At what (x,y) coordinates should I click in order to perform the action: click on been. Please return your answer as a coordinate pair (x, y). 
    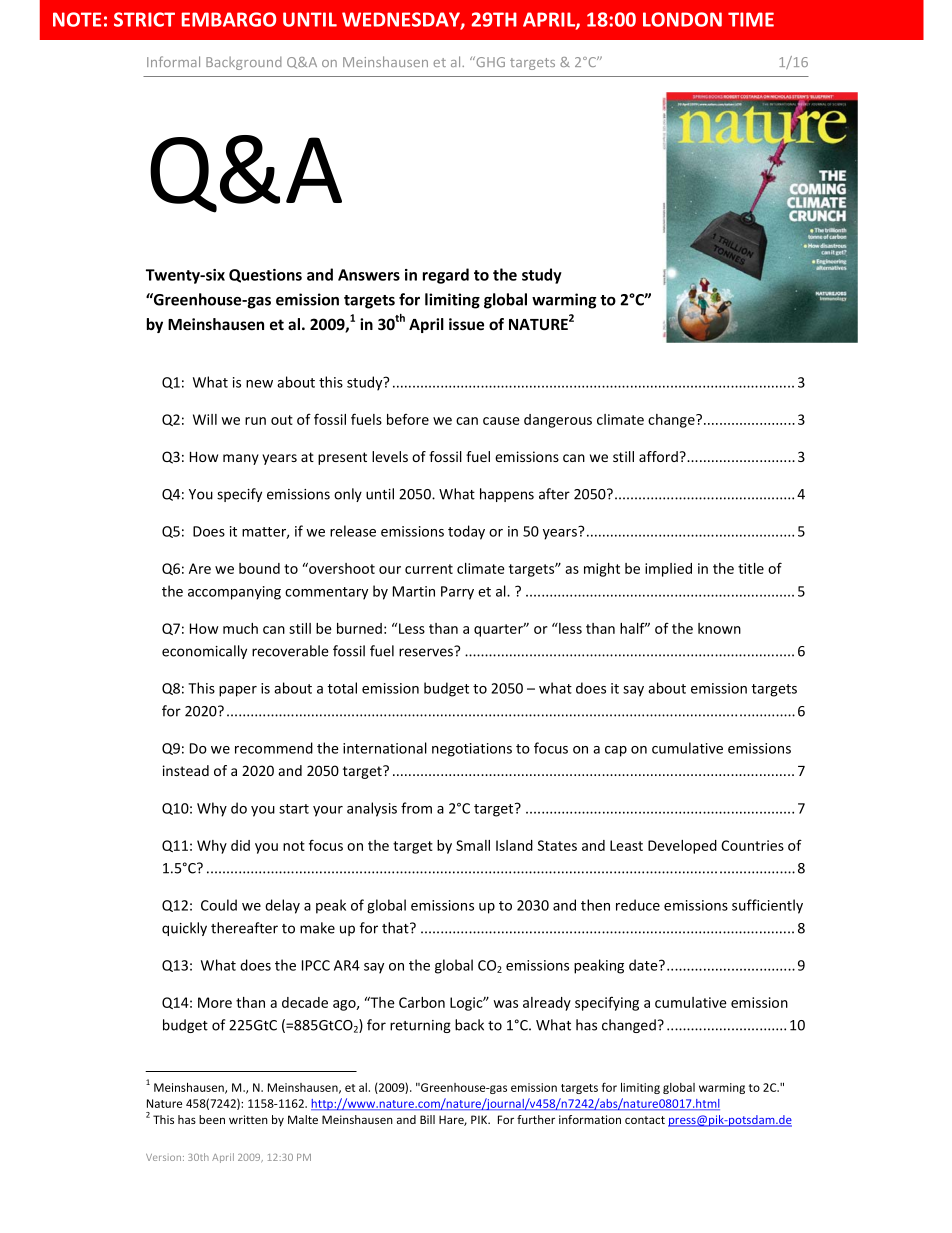
    Looking at the image, I should click on (212, 1119).
